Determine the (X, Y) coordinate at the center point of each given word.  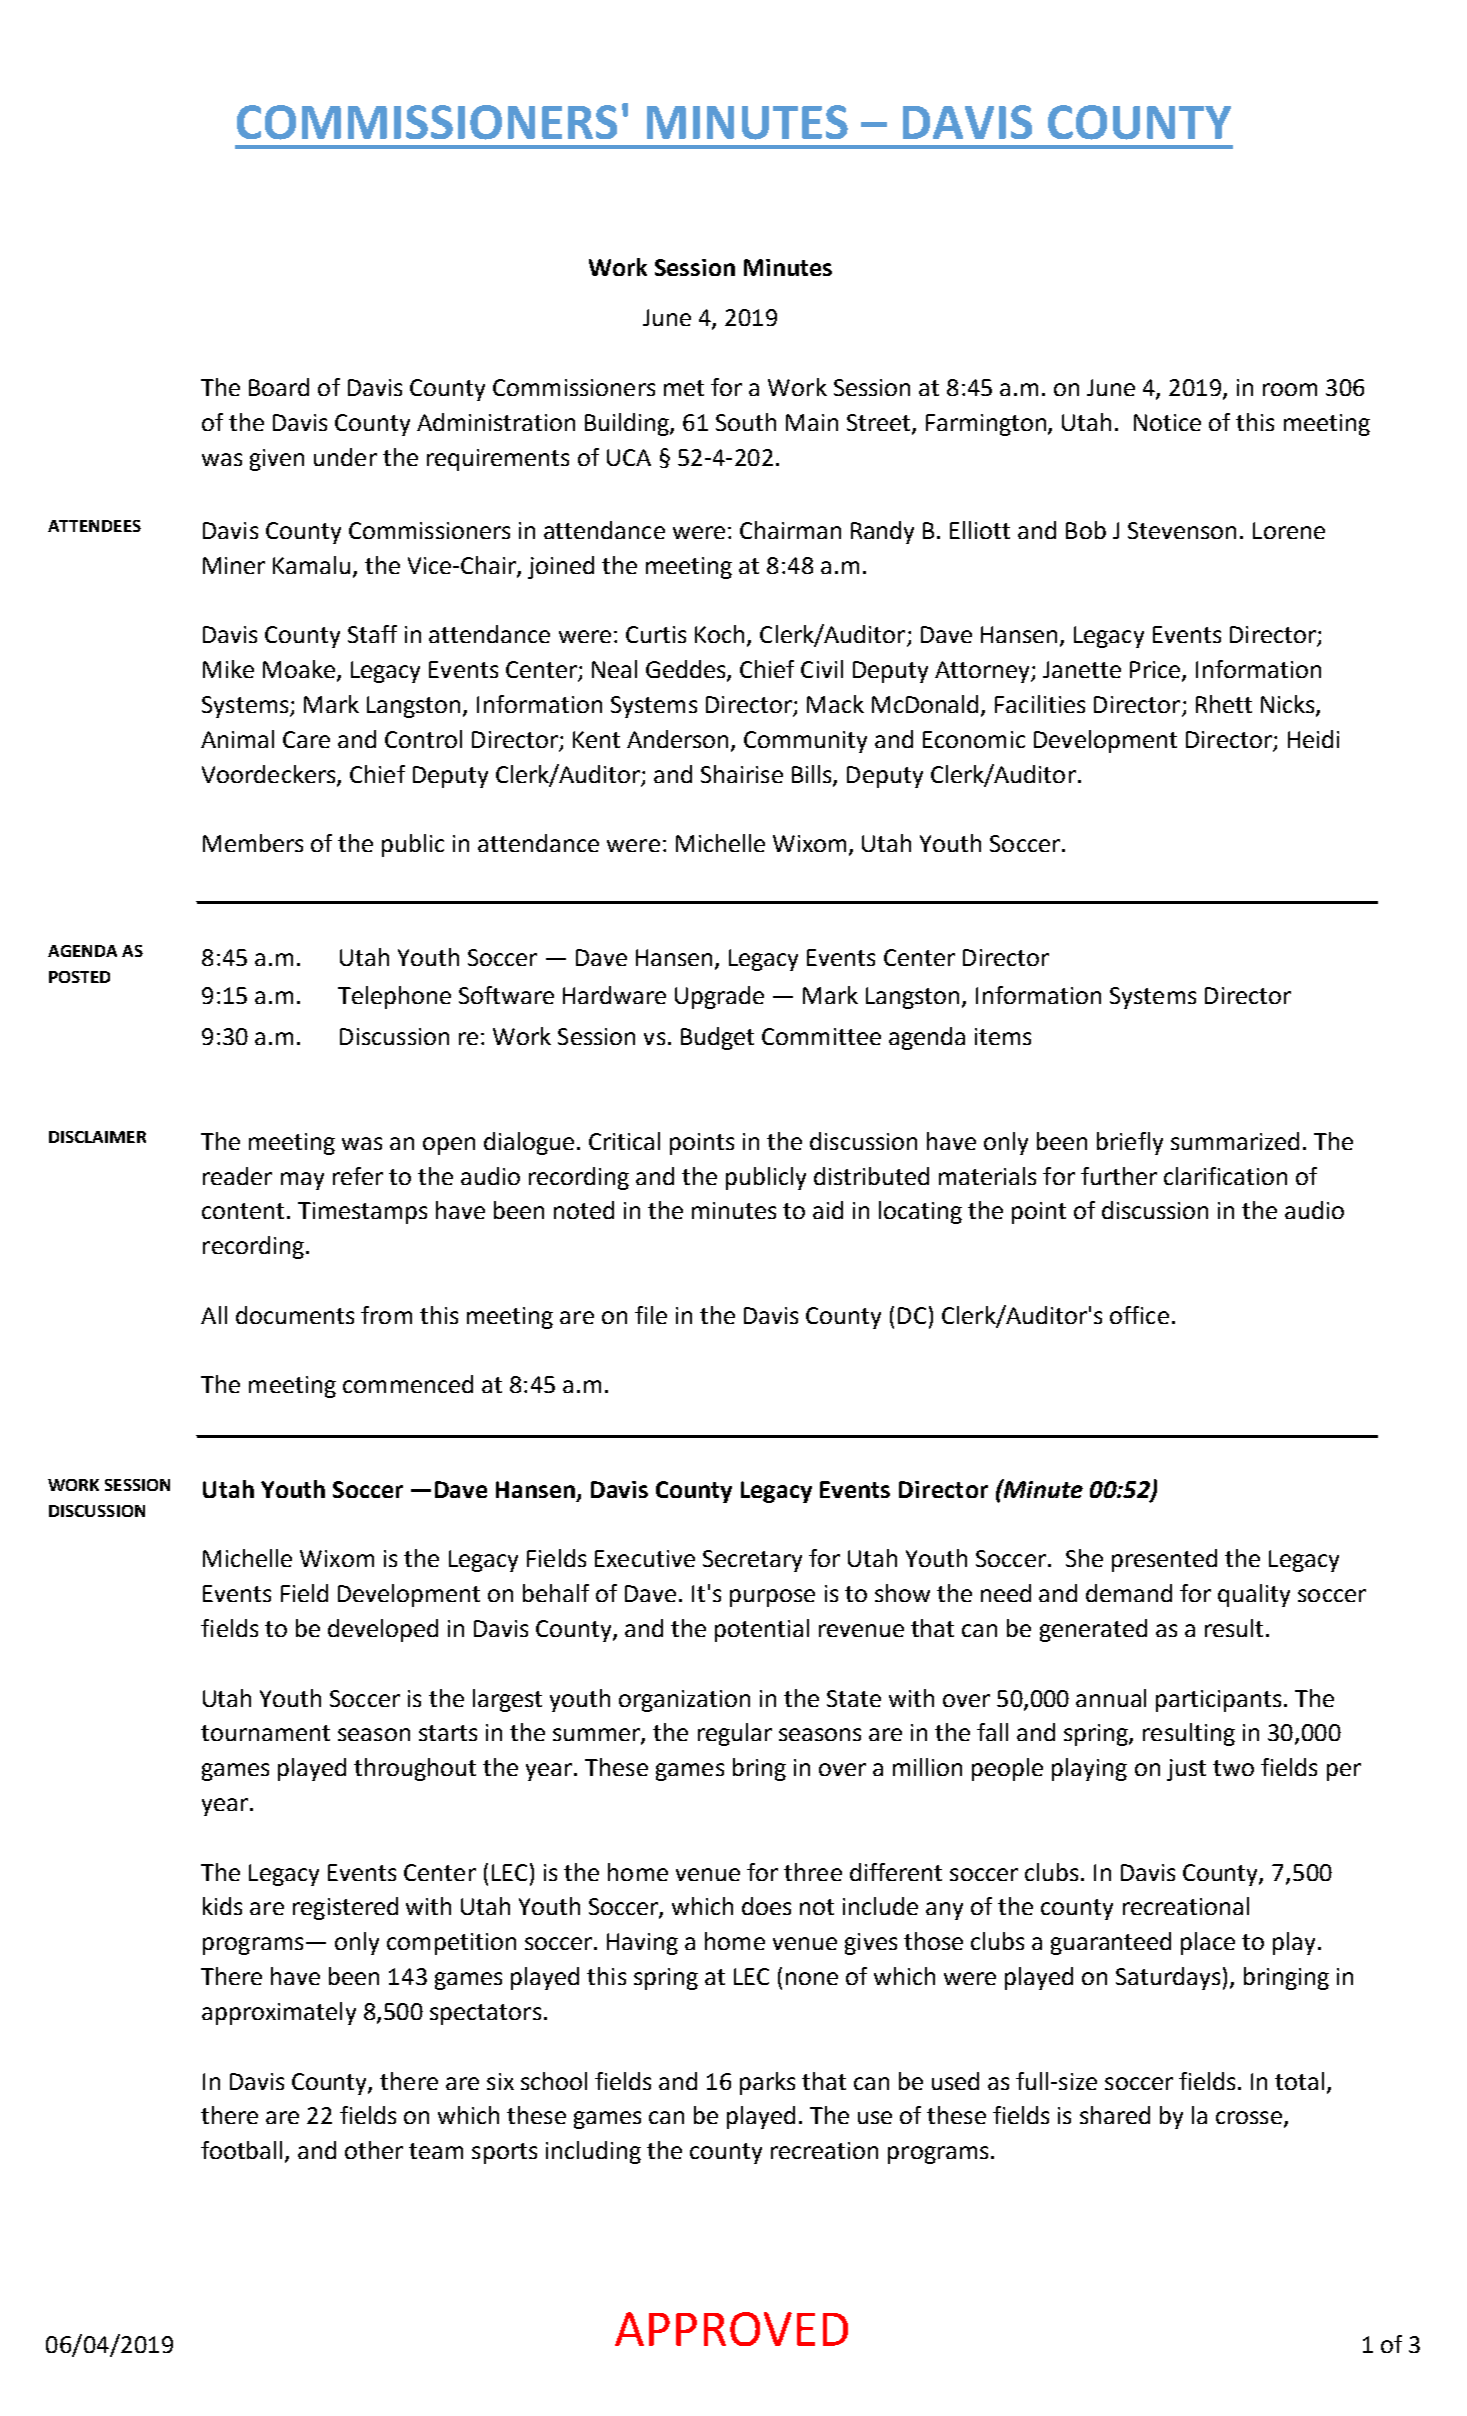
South (746, 422)
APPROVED (731, 2329)
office (1139, 1315)
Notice (1167, 422)
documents (295, 1315)
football (243, 2151)
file (651, 1315)
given (277, 460)
